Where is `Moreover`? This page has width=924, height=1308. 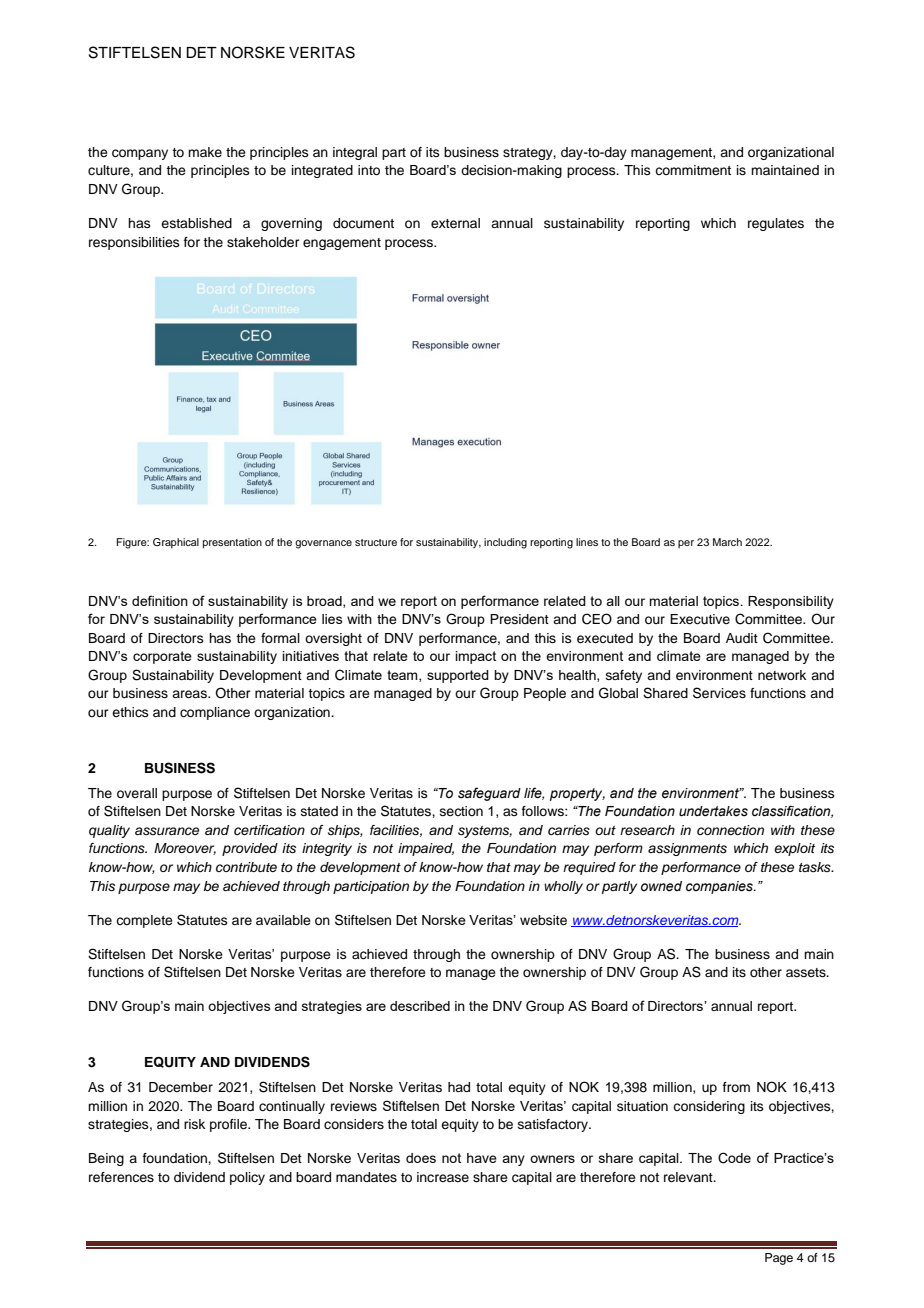 Moreover is located at coordinates (185, 849).
